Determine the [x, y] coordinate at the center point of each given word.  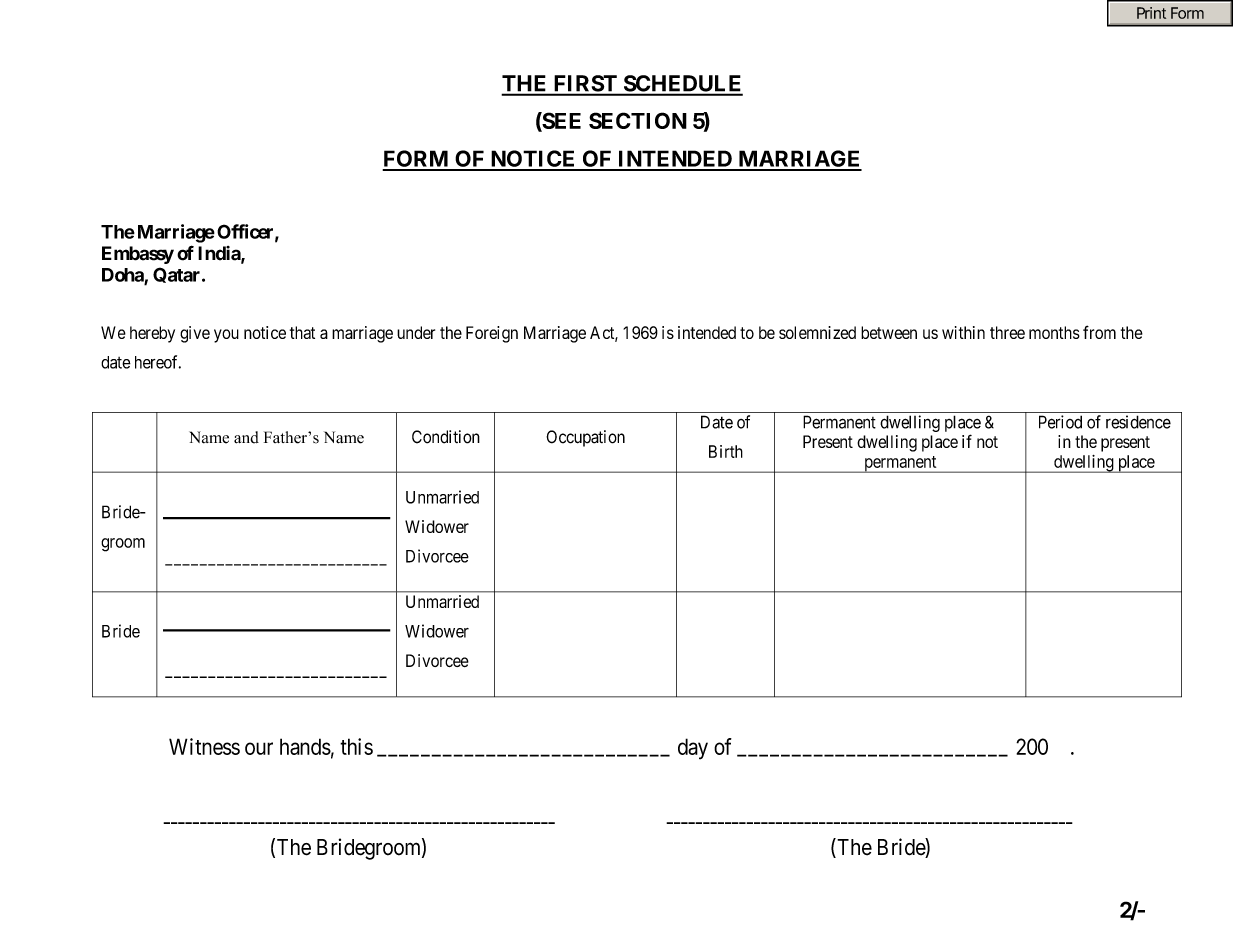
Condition [446, 437]
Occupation [585, 438]
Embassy [138, 255]
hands [305, 746]
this [356, 746]
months [1054, 332]
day [693, 749]
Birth [726, 451]
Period [1060, 422]
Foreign [492, 334]
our [259, 748]
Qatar [178, 275]
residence [1138, 422]
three [1007, 332]
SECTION [638, 120]
